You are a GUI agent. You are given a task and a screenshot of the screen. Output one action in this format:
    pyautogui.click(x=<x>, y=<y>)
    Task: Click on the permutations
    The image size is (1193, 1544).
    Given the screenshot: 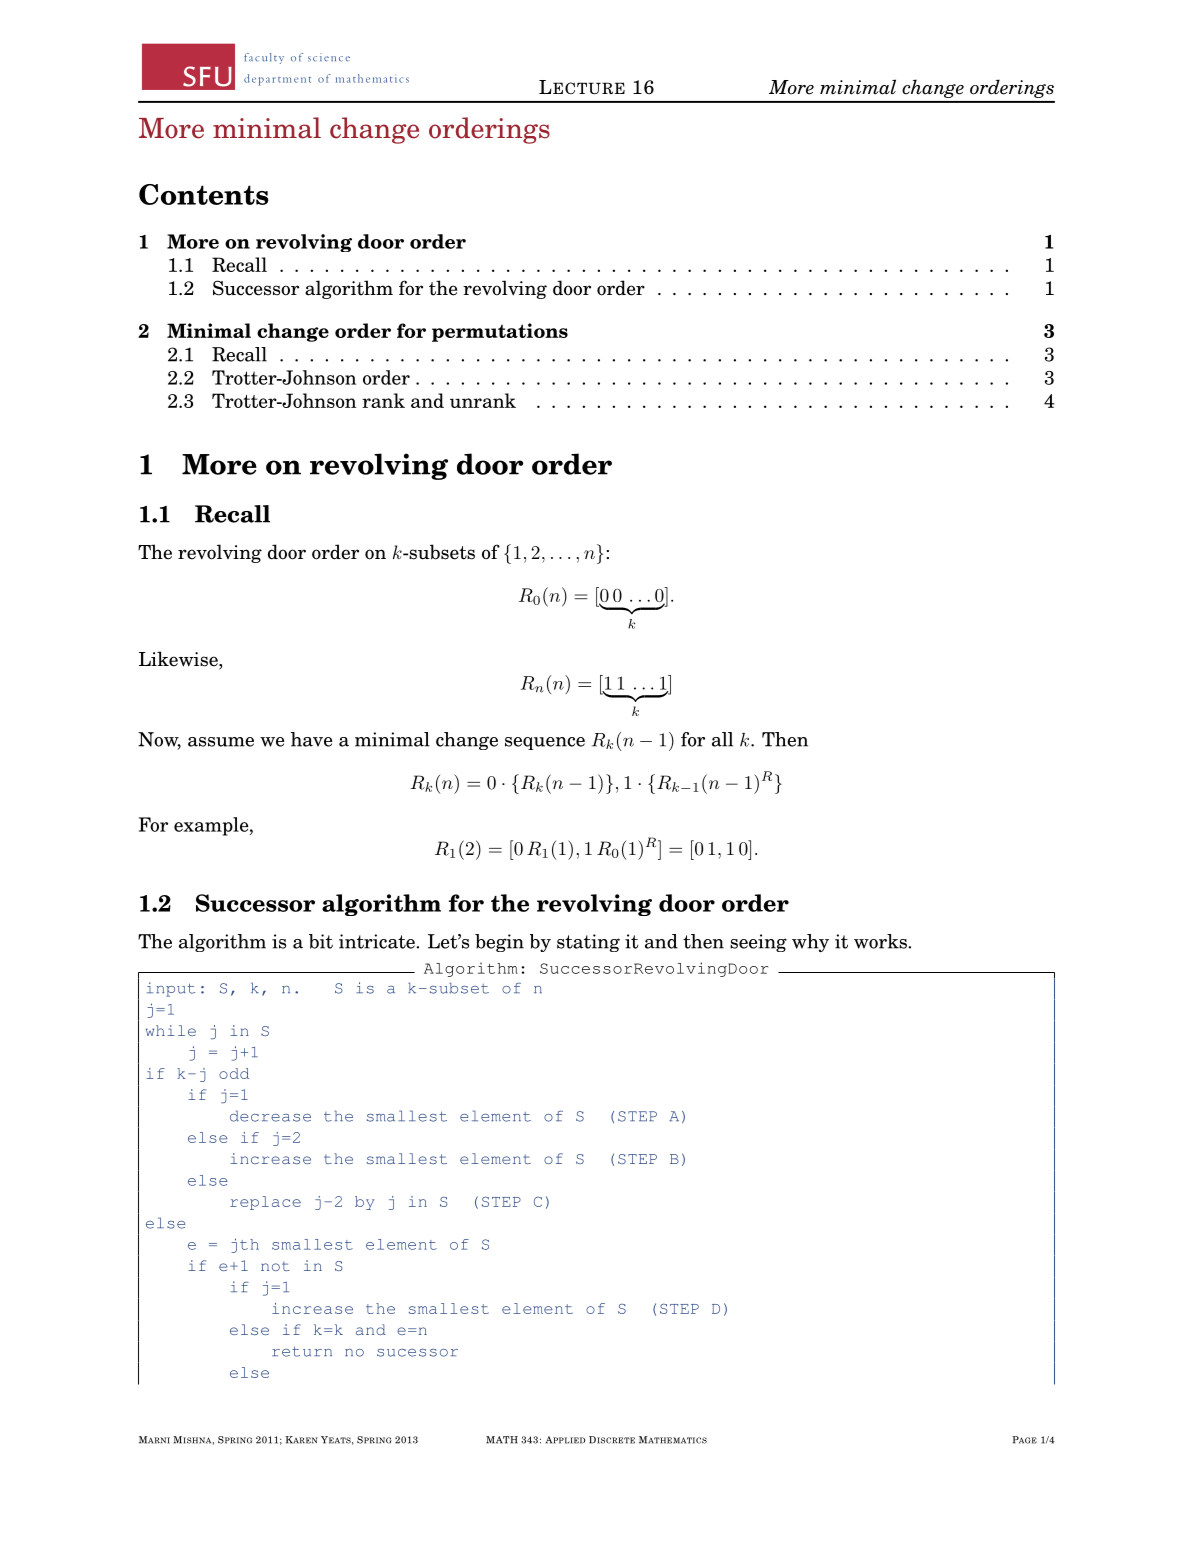 What is the action you would take?
    pyautogui.click(x=500, y=332)
